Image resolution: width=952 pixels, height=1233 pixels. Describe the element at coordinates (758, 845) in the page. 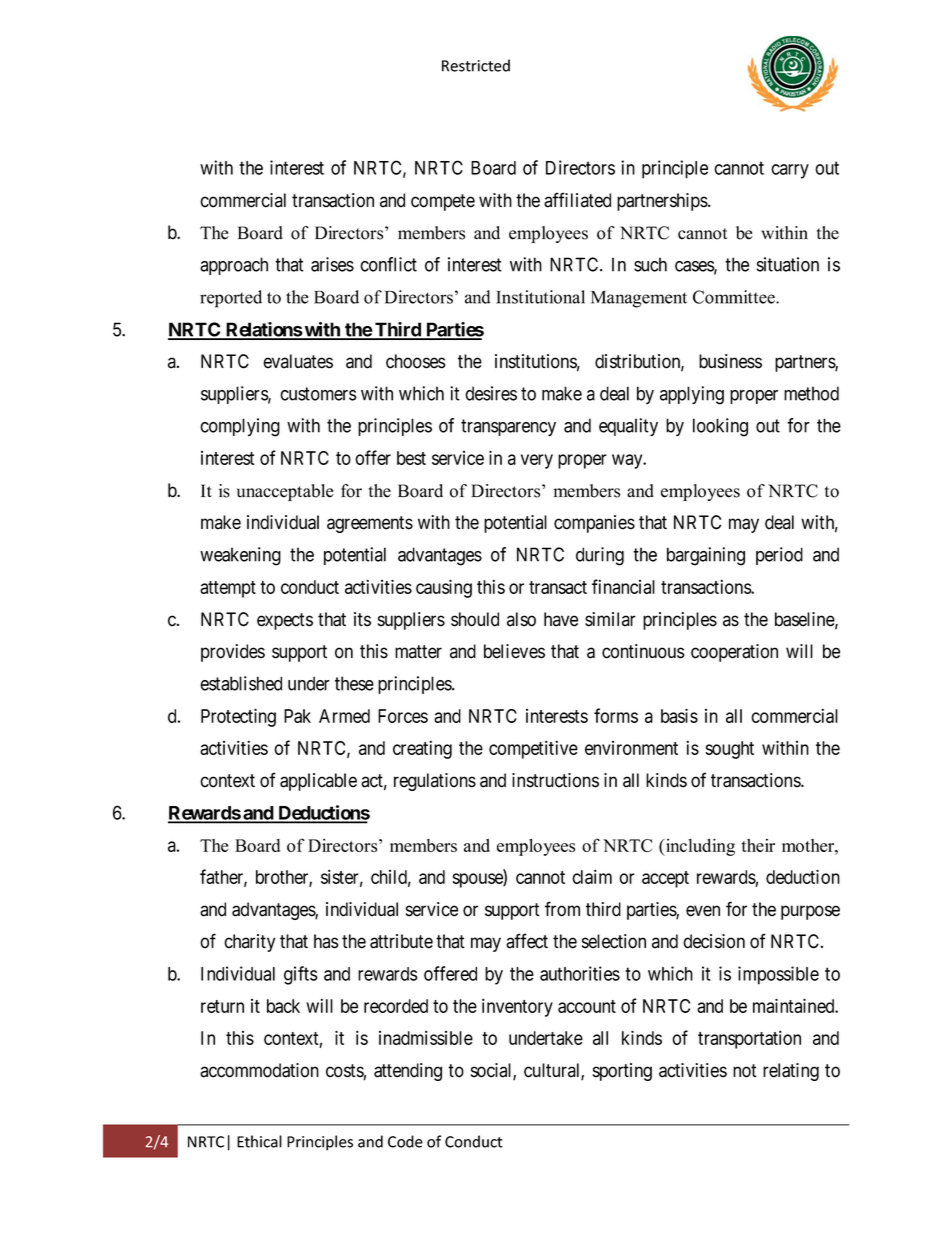

I see `their` at that location.
